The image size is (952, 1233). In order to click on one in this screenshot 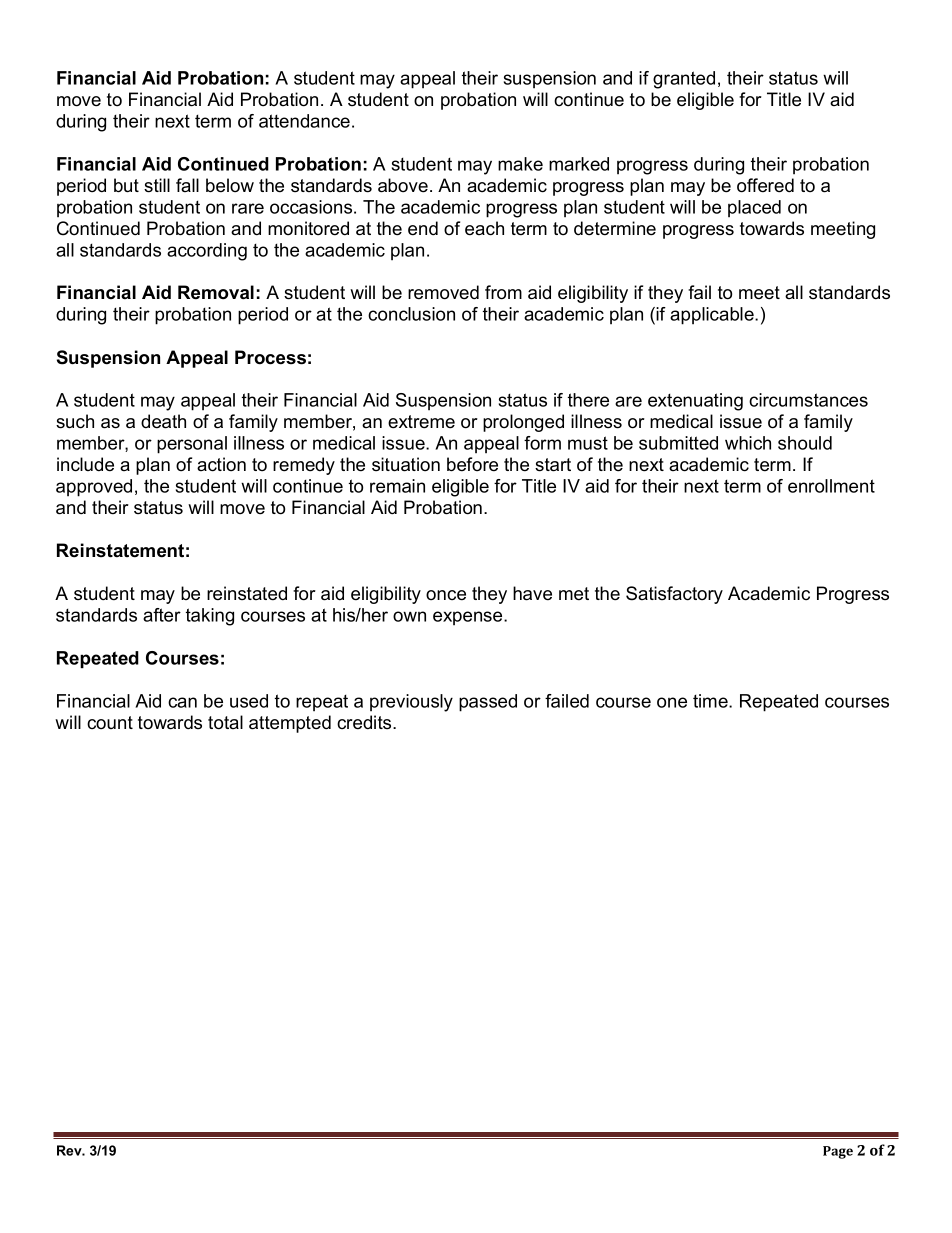, I will do `click(672, 702)`.
